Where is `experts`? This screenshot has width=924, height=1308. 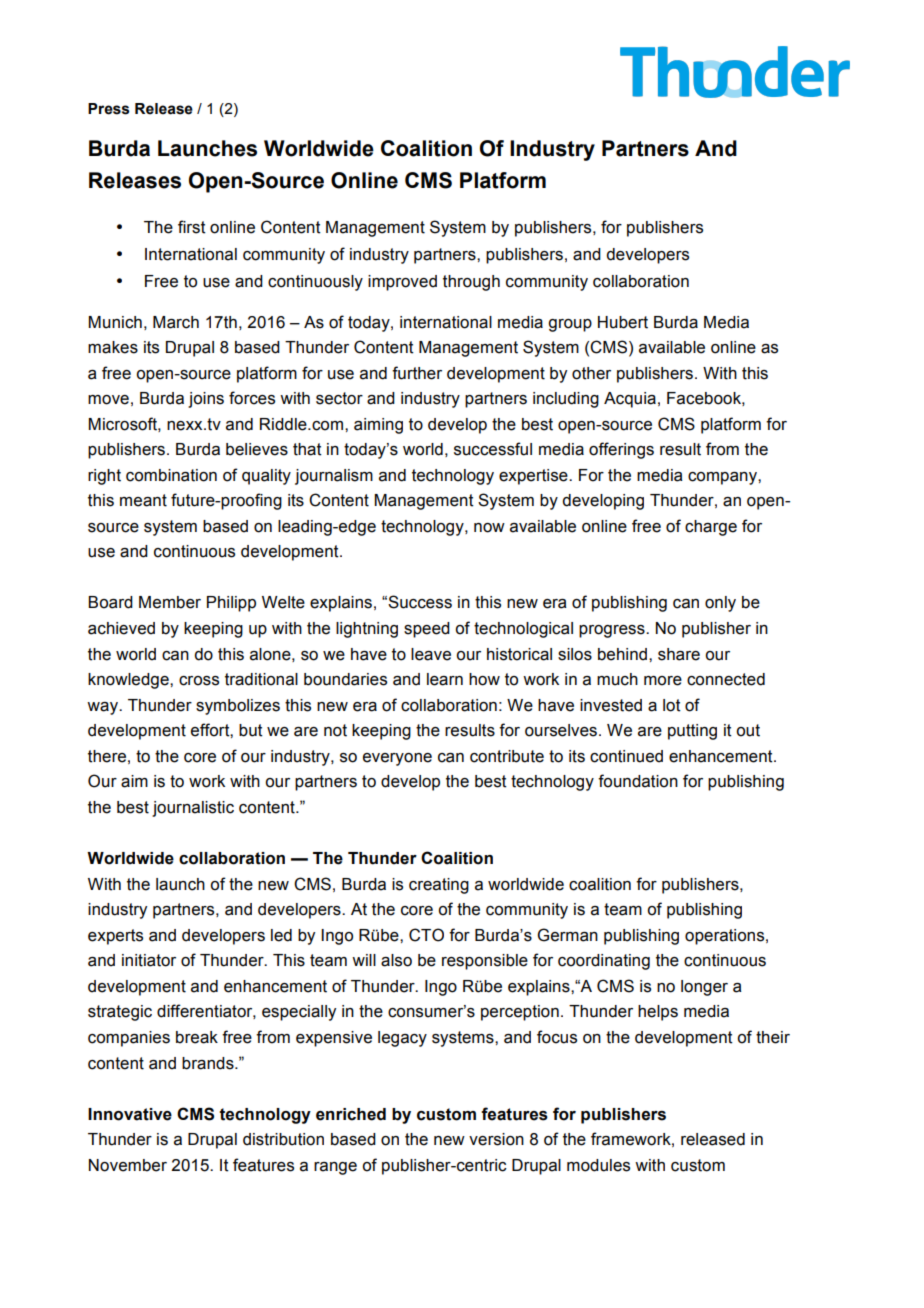 experts is located at coordinates (115, 937).
